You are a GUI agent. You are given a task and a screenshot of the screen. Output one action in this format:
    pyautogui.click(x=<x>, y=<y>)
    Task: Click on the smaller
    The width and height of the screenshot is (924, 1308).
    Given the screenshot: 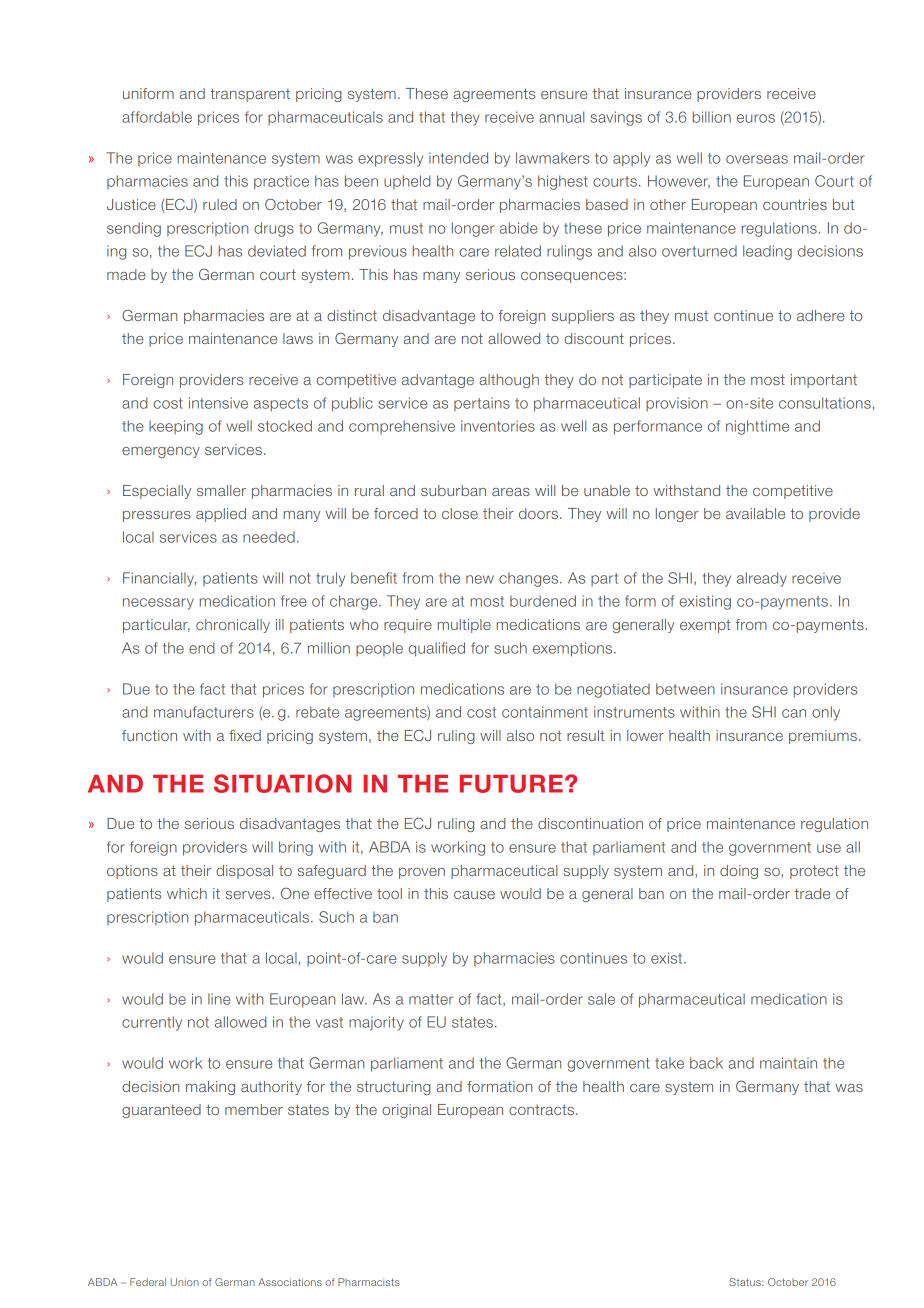 What is the action you would take?
    pyautogui.click(x=221, y=490)
